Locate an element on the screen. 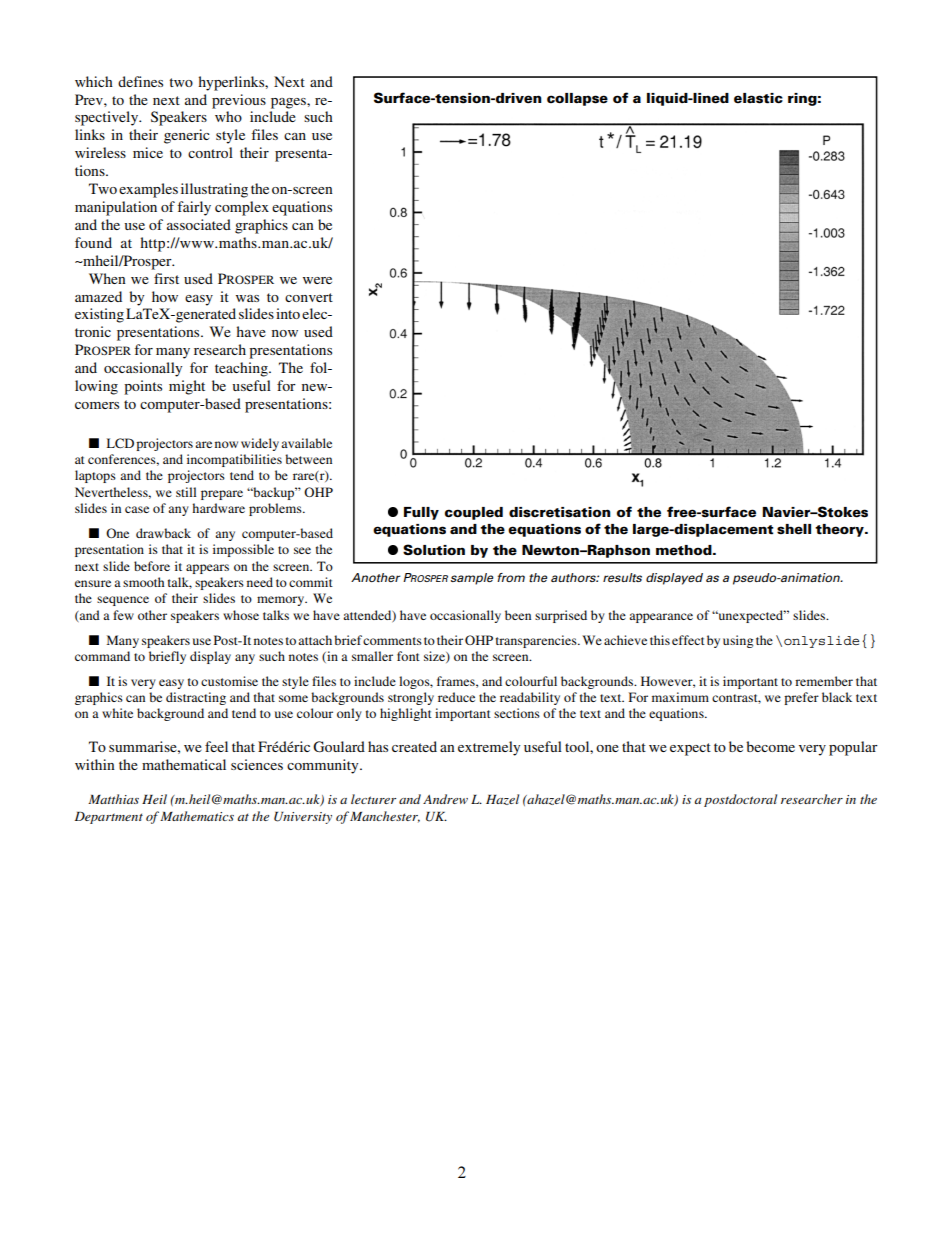  might is located at coordinates (187, 387).
